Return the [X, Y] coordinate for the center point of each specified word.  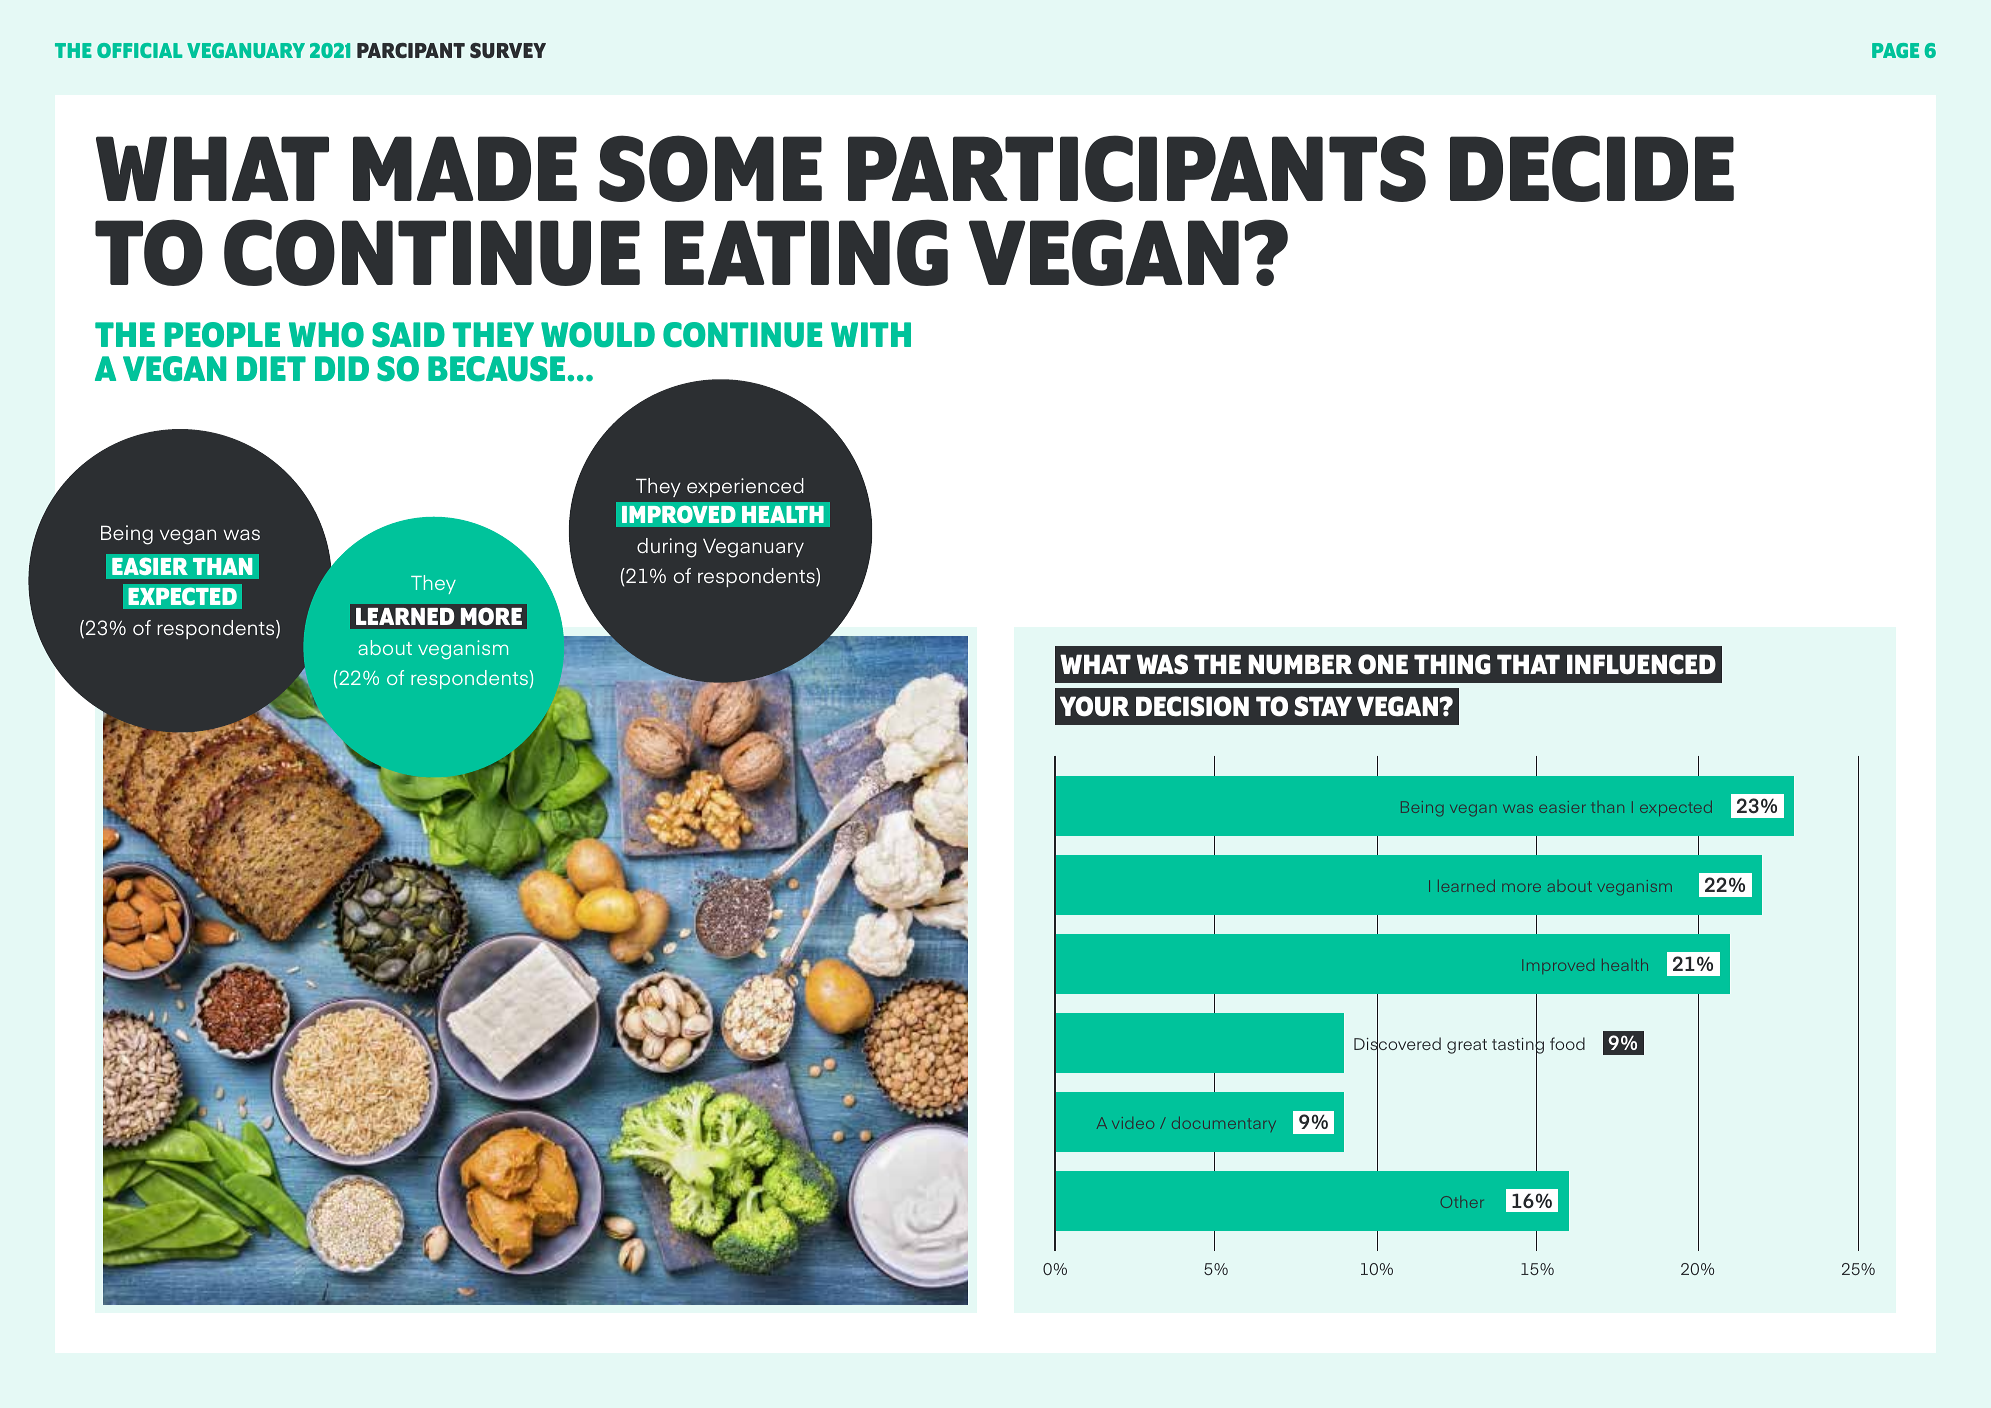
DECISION [1192, 706]
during [667, 548]
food [1567, 1043]
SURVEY [508, 50]
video [1133, 1123]
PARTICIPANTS [1137, 168]
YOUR [1094, 706]
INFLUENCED [1641, 664]
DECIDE [1592, 168]
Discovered [1397, 1044]
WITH [871, 334]
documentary [1224, 1124]
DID [342, 368]
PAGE [1895, 50]
